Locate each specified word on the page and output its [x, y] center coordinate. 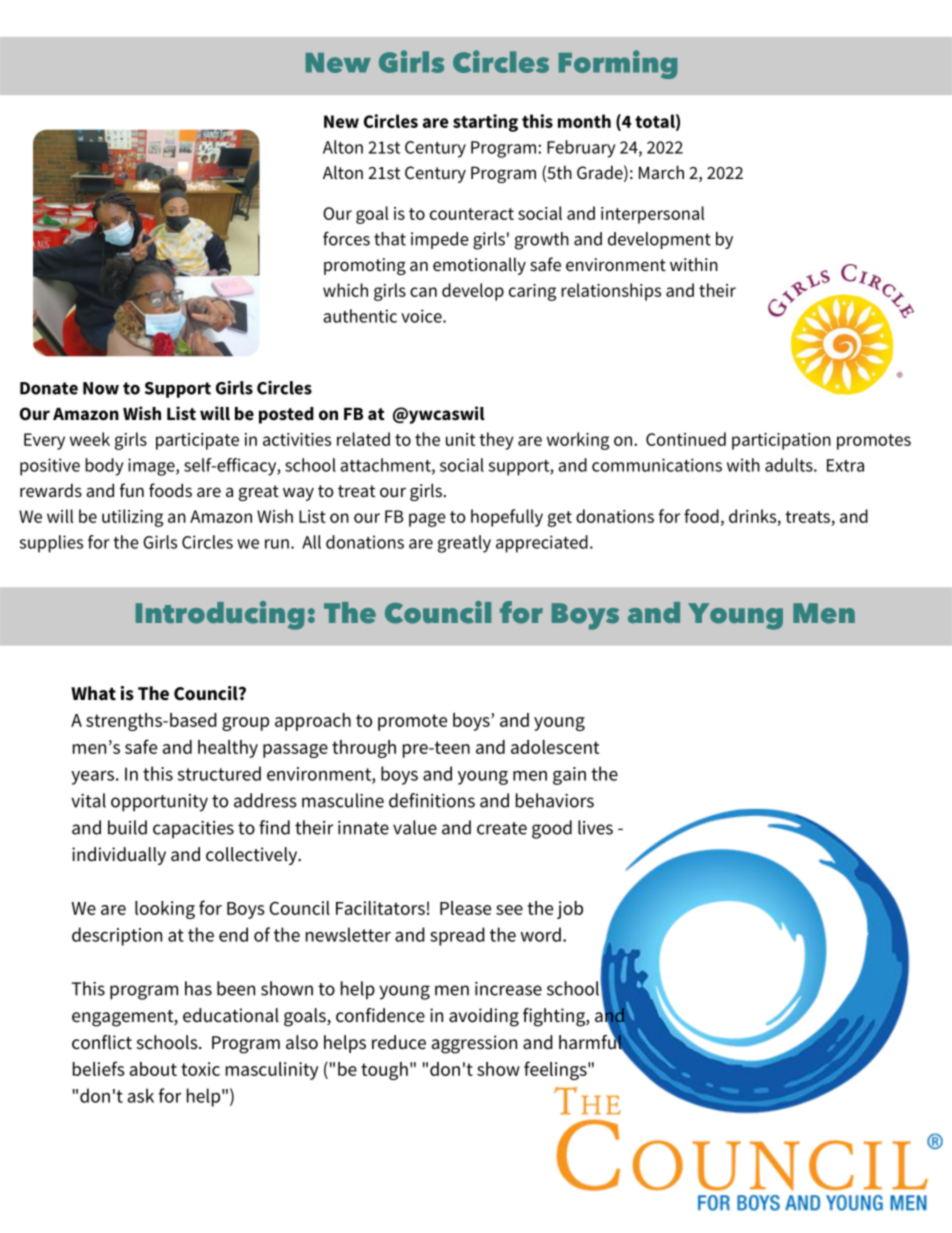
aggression [474, 1044]
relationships [611, 292]
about [153, 1069]
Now [101, 388]
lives [595, 827]
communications [657, 465]
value [415, 827]
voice [422, 316]
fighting [555, 1017]
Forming [618, 64]
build [127, 827]
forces [346, 238]
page [427, 520]
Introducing [220, 615]
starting [485, 123]
